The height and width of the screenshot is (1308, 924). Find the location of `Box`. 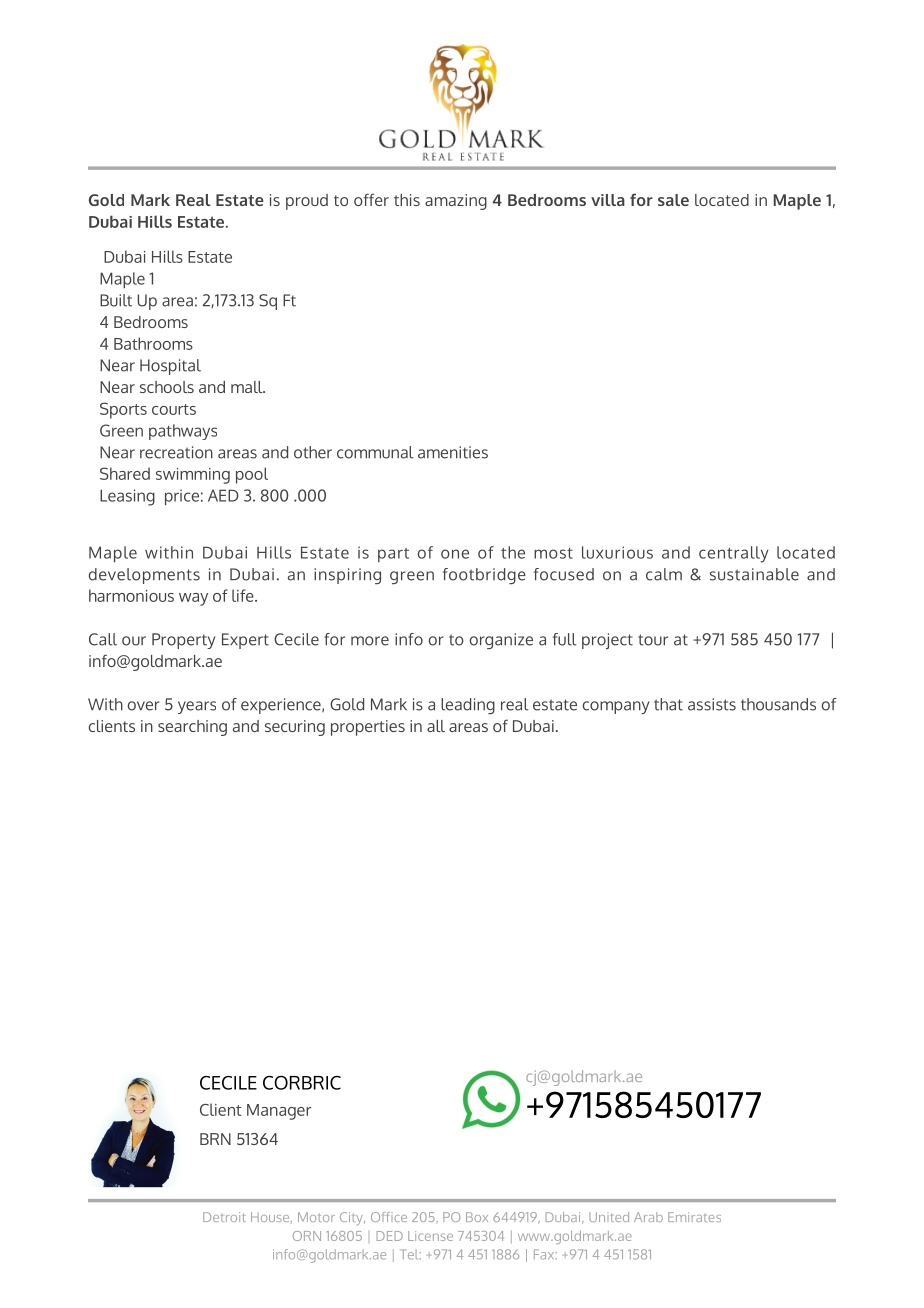

Box is located at coordinates (477, 1217).
